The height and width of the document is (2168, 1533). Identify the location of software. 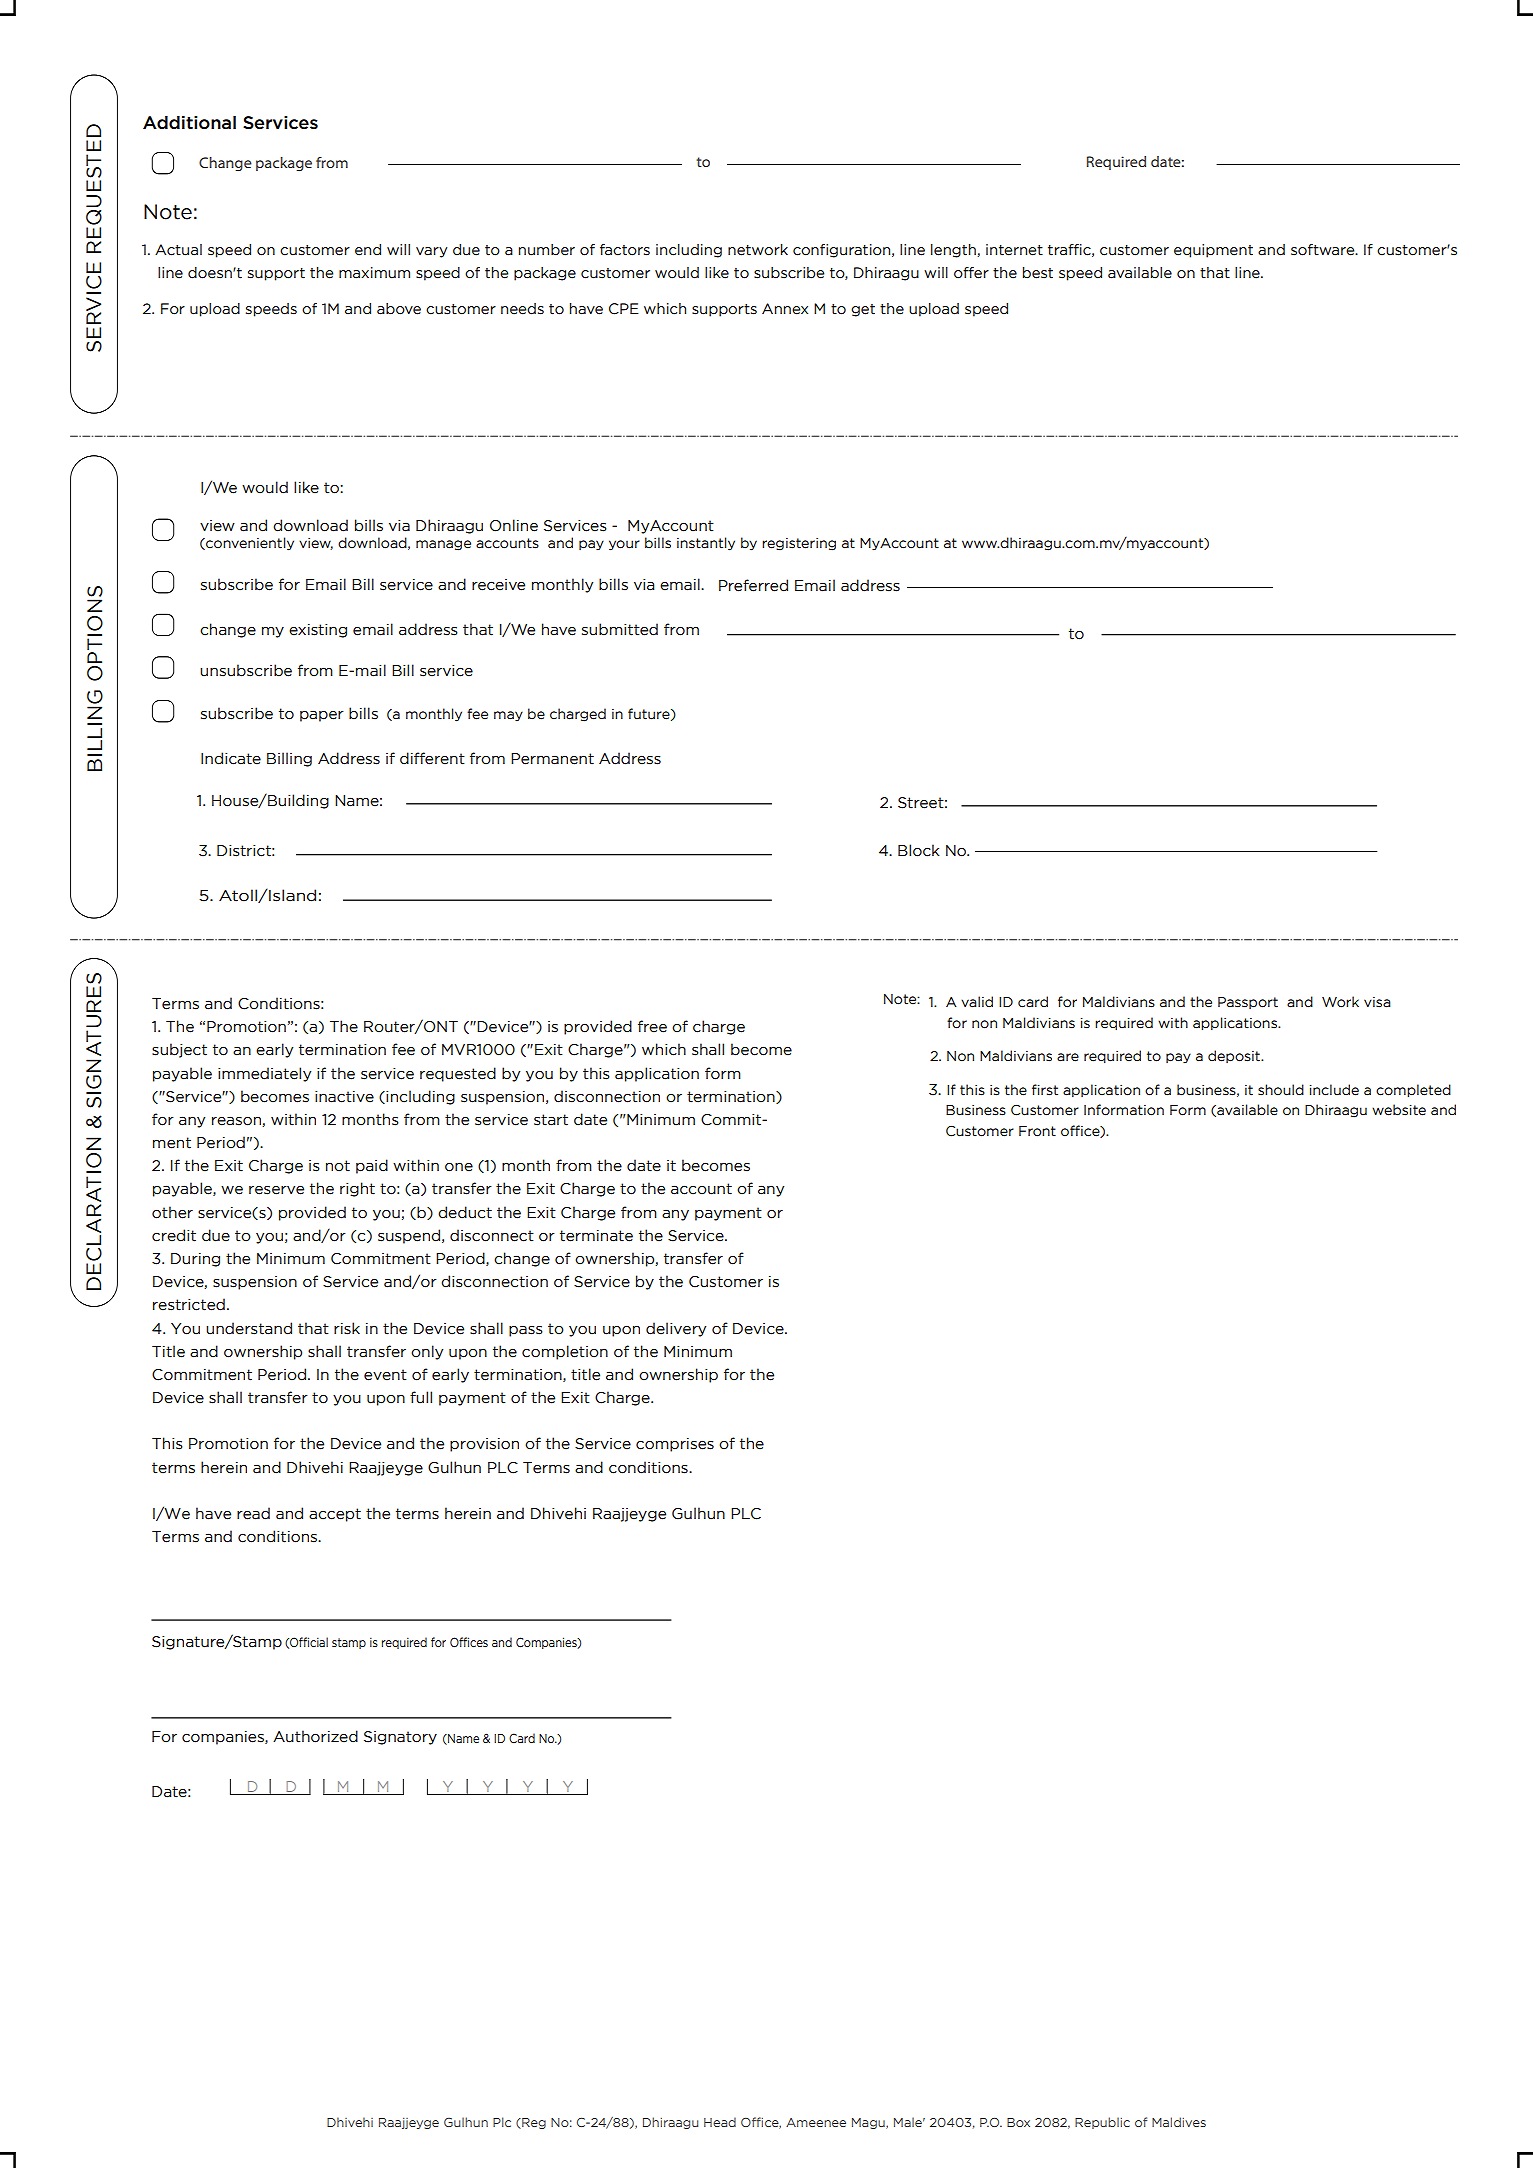
(1324, 250).
